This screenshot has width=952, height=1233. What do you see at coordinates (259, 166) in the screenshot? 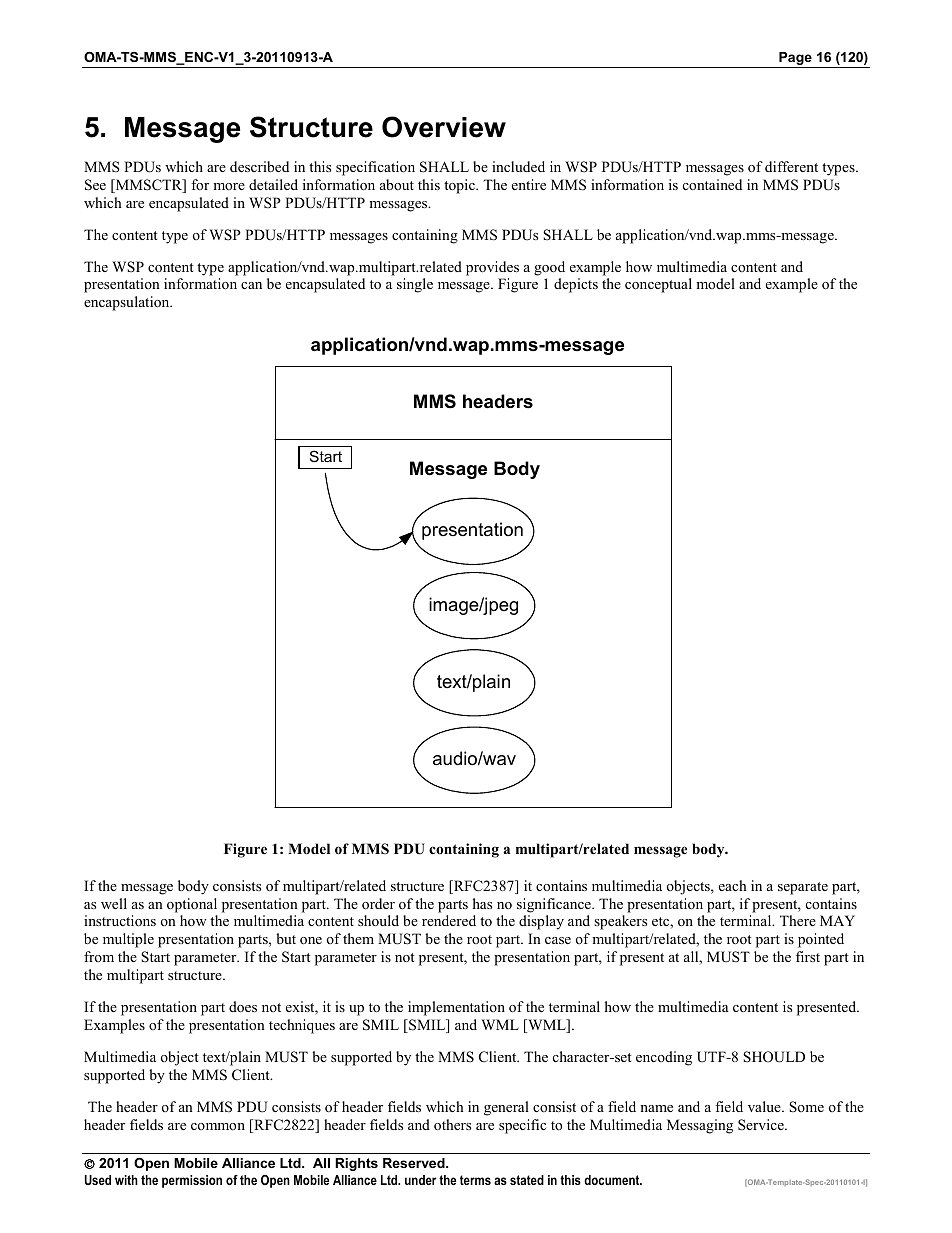
I see `described` at bounding box center [259, 166].
